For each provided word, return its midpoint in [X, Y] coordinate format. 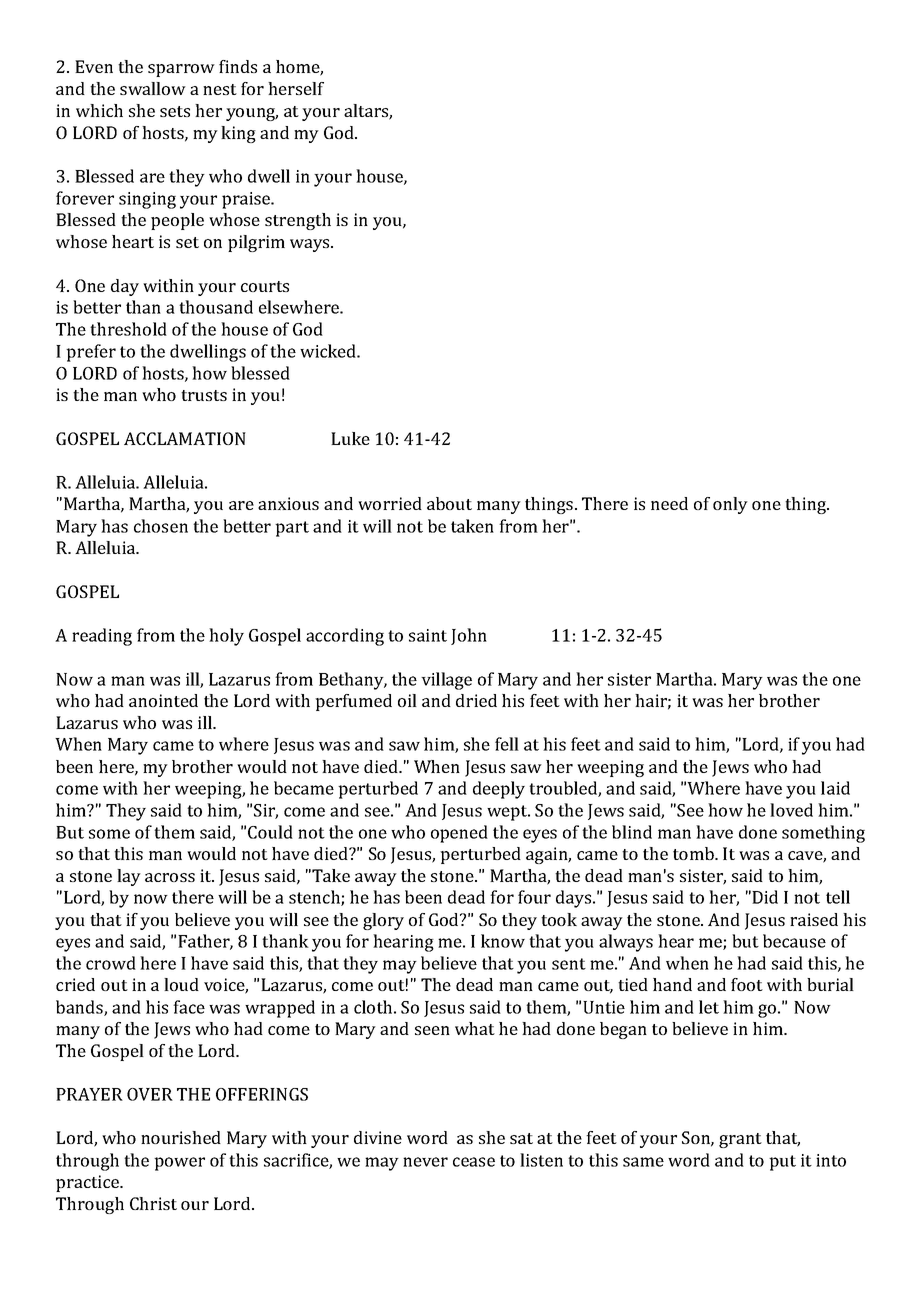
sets [175, 111]
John [469, 636]
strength [298, 221]
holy [226, 637]
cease [474, 1162]
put [782, 1163]
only [730, 505]
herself [296, 88]
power [179, 1164]
